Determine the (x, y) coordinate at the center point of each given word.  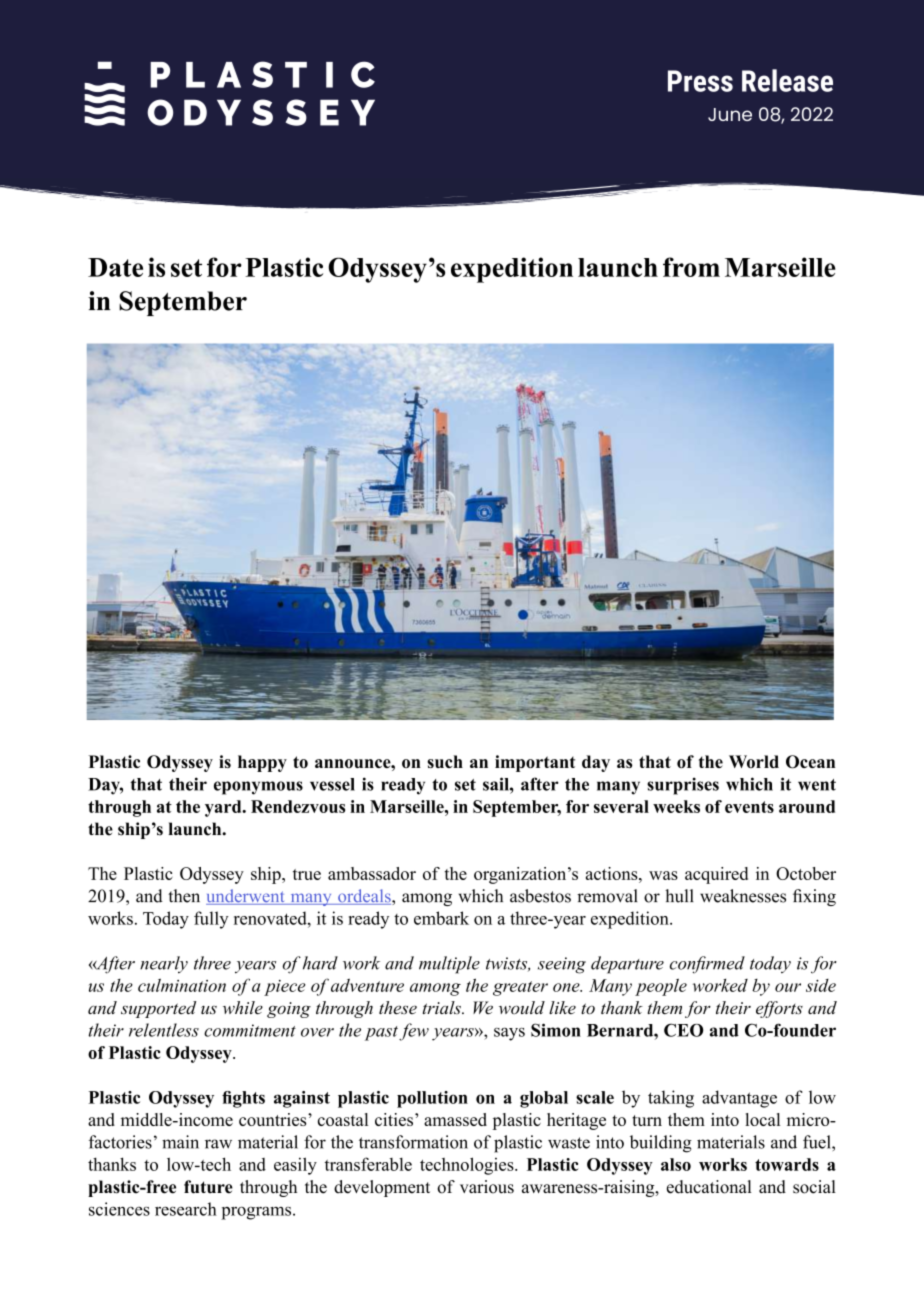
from (691, 267)
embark (441, 918)
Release (787, 80)
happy (262, 763)
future (208, 1187)
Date (115, 267)
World (754, 761)
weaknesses (743, 896)
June (730, 114)
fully (211, 920)
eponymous (258, 788)
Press (700, 81)
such (445, 761)
